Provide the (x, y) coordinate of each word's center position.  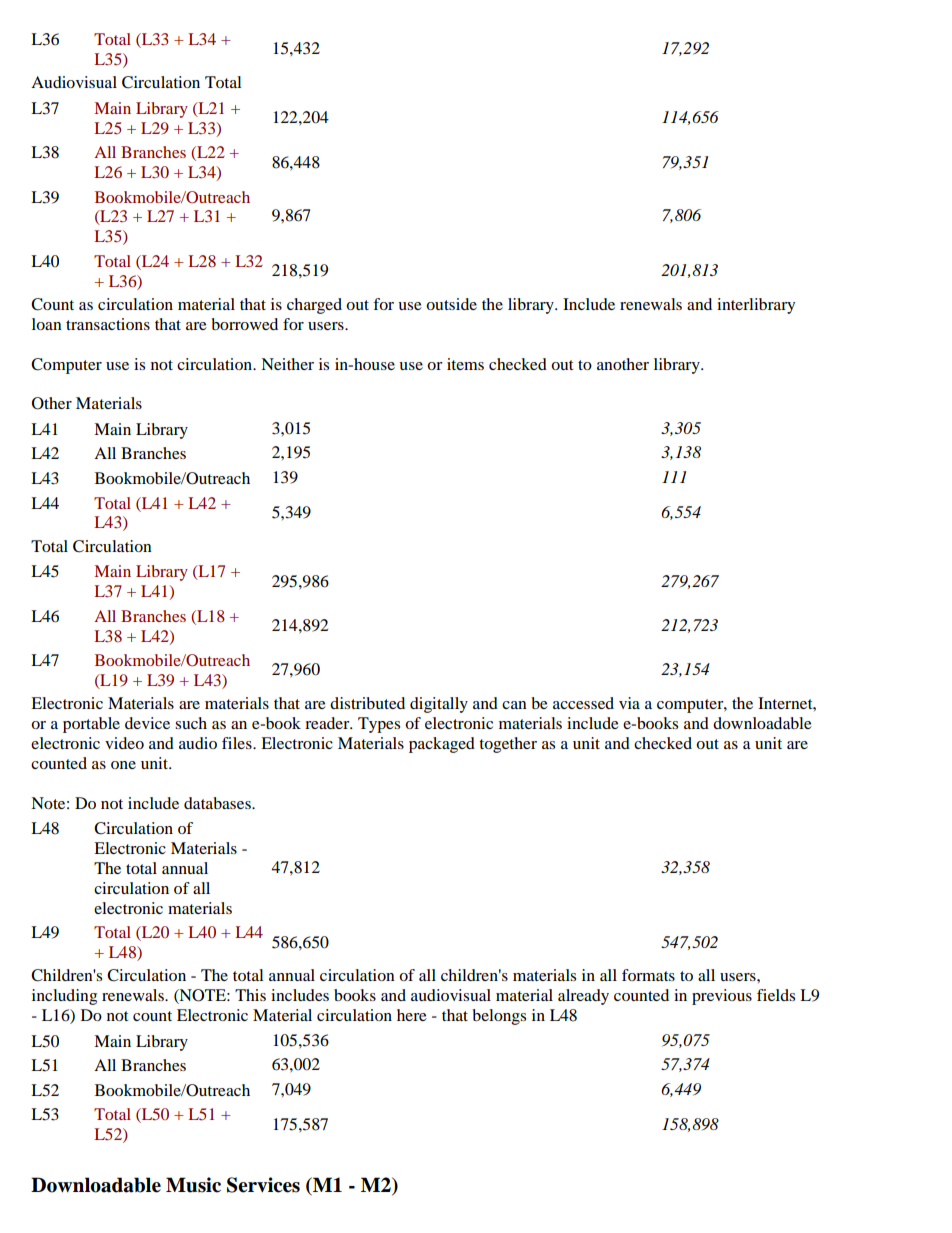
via (629, 703)
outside (451, 304)
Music (193, 1185)
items (465, 364)
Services (263, 1185)
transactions (108, 324)
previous (722, 997)
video (124, 743)
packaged (442, 745)
